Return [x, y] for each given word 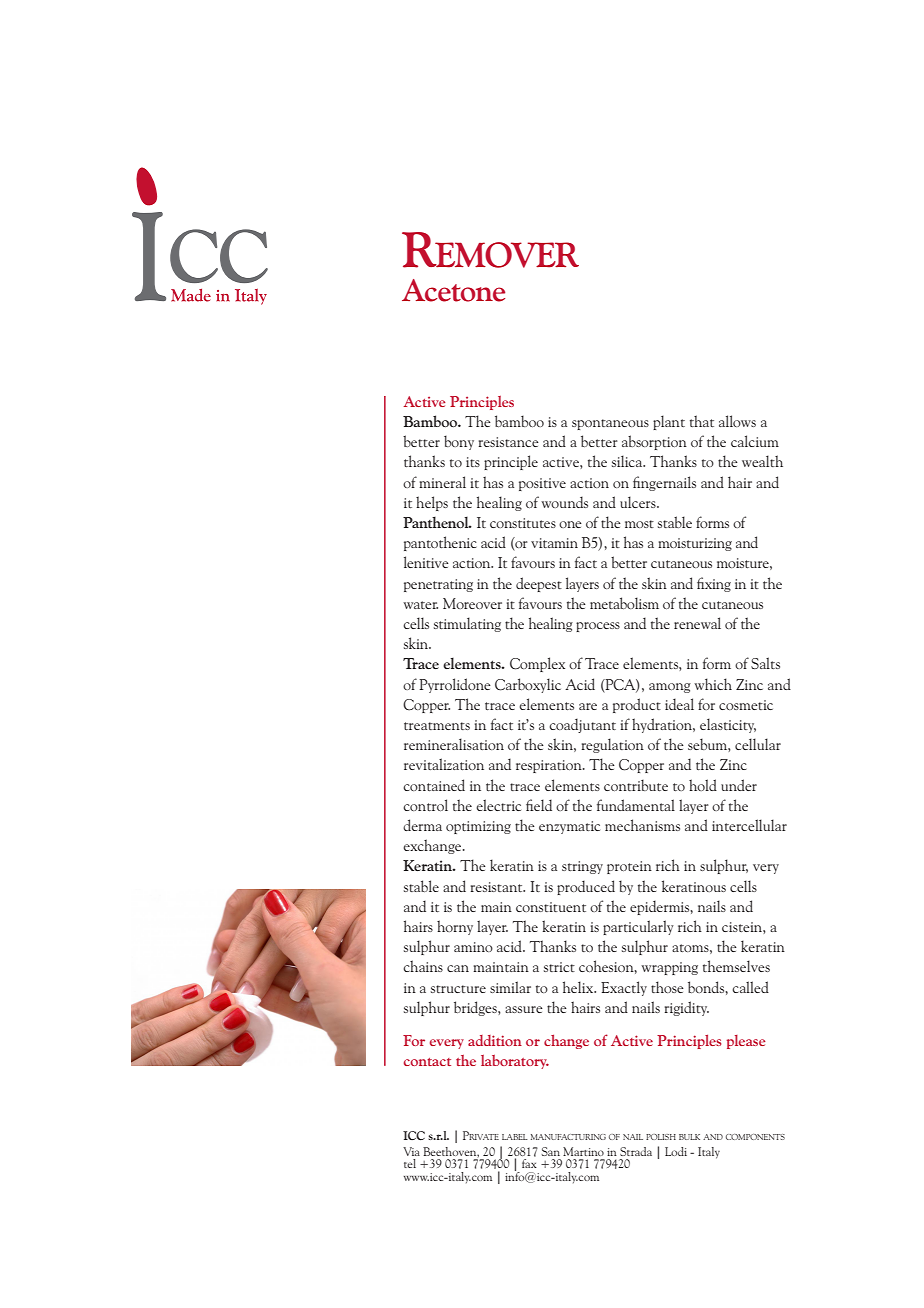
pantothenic [440, 543]
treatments [437, 726]
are [588, 706]
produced [586, 887]
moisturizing [695, 544]
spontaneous [610, 424]
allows [737, 421]
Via [411, 1151]
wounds [564, 502]
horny [455, 927]
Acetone [453, 290]
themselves [736, 966]
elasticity [728, 725]
